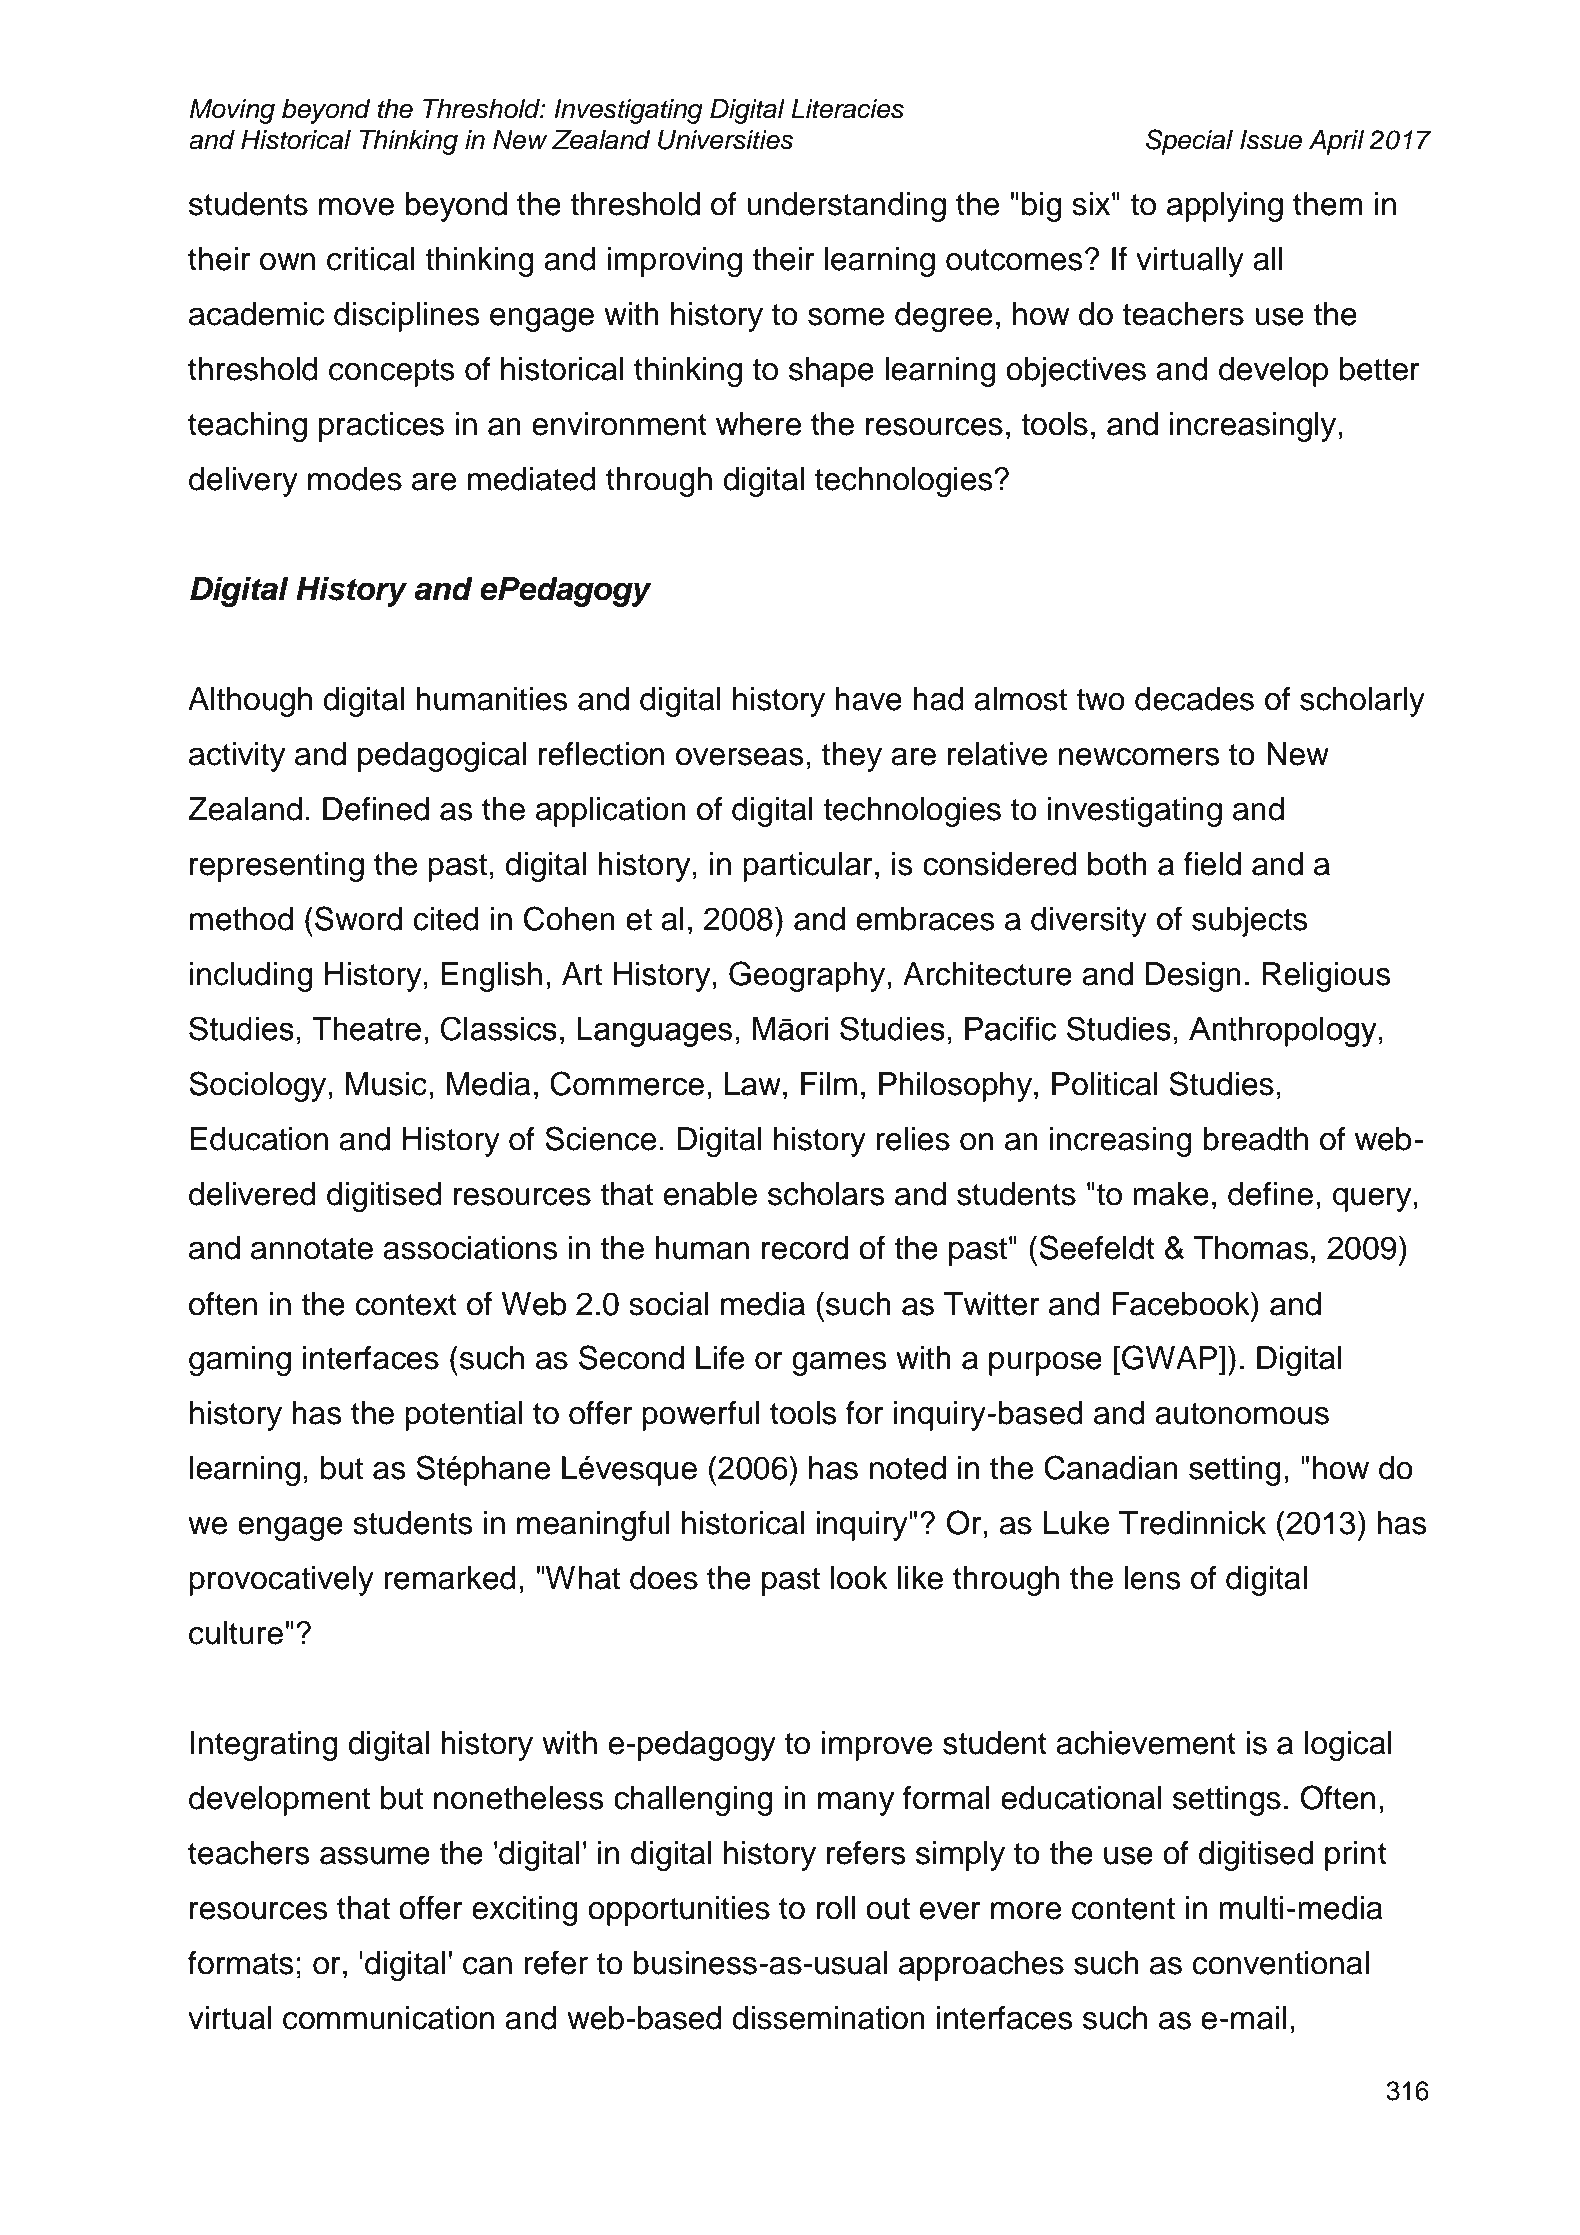 This image has height=2235, width=1580. Describe the element at coordinates (356, 207) in the image. I see `move` at that location.
